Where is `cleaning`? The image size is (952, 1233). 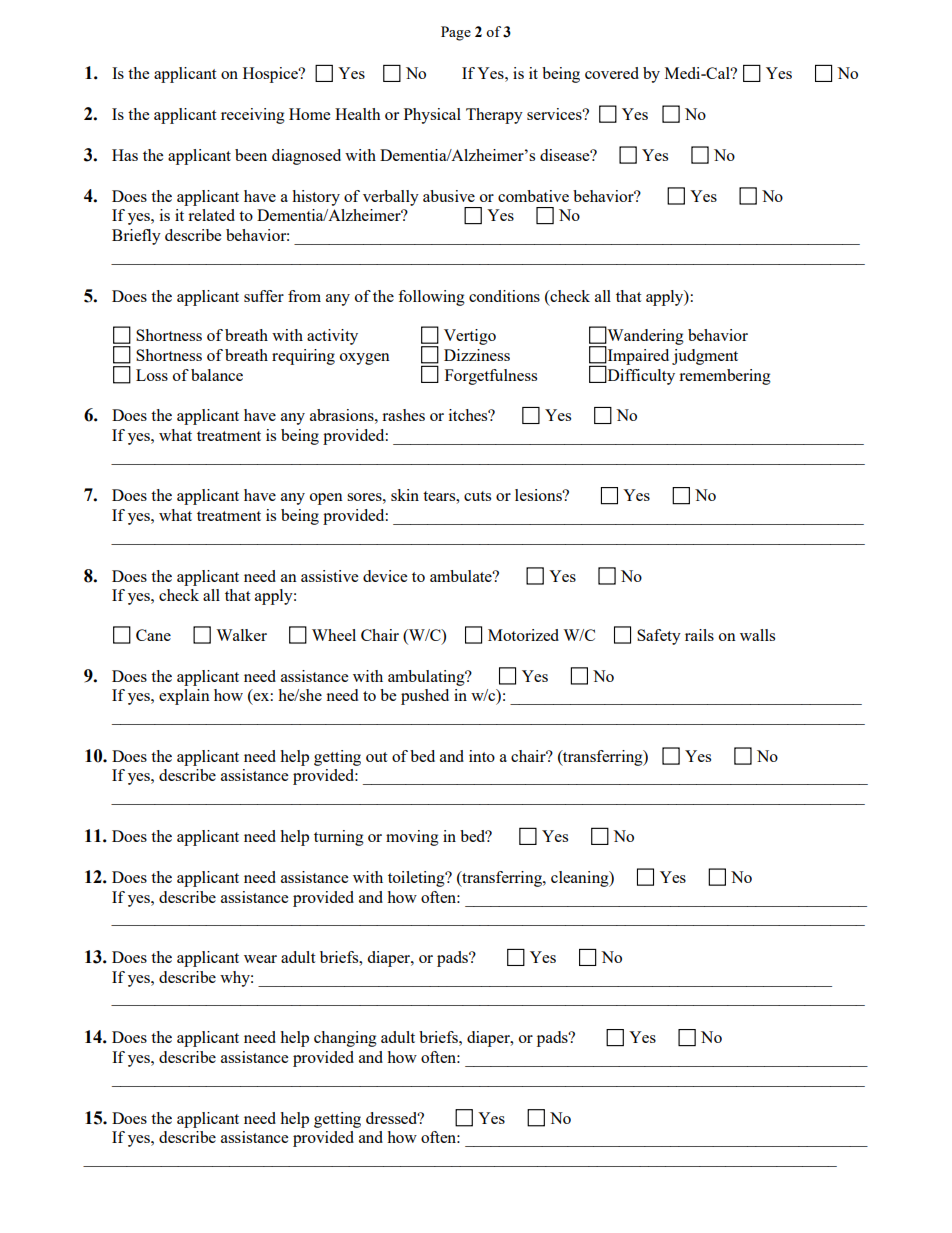 cleaning is located at coordinates (581, 879).
